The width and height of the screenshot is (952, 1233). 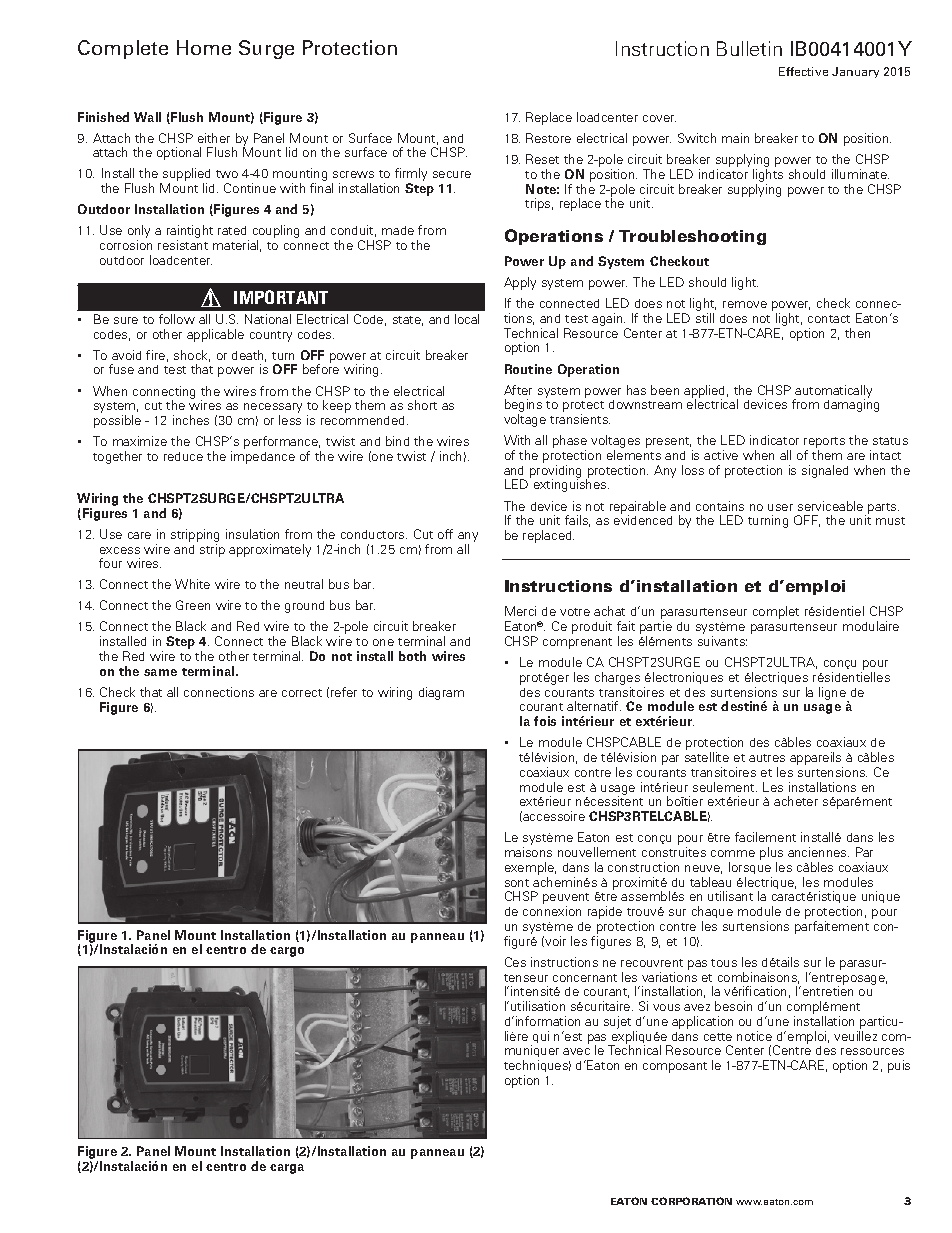 What do you see at coordinates (287, 952) in the screenshot?
I see `cargo` at bounding box center [287, 952].
